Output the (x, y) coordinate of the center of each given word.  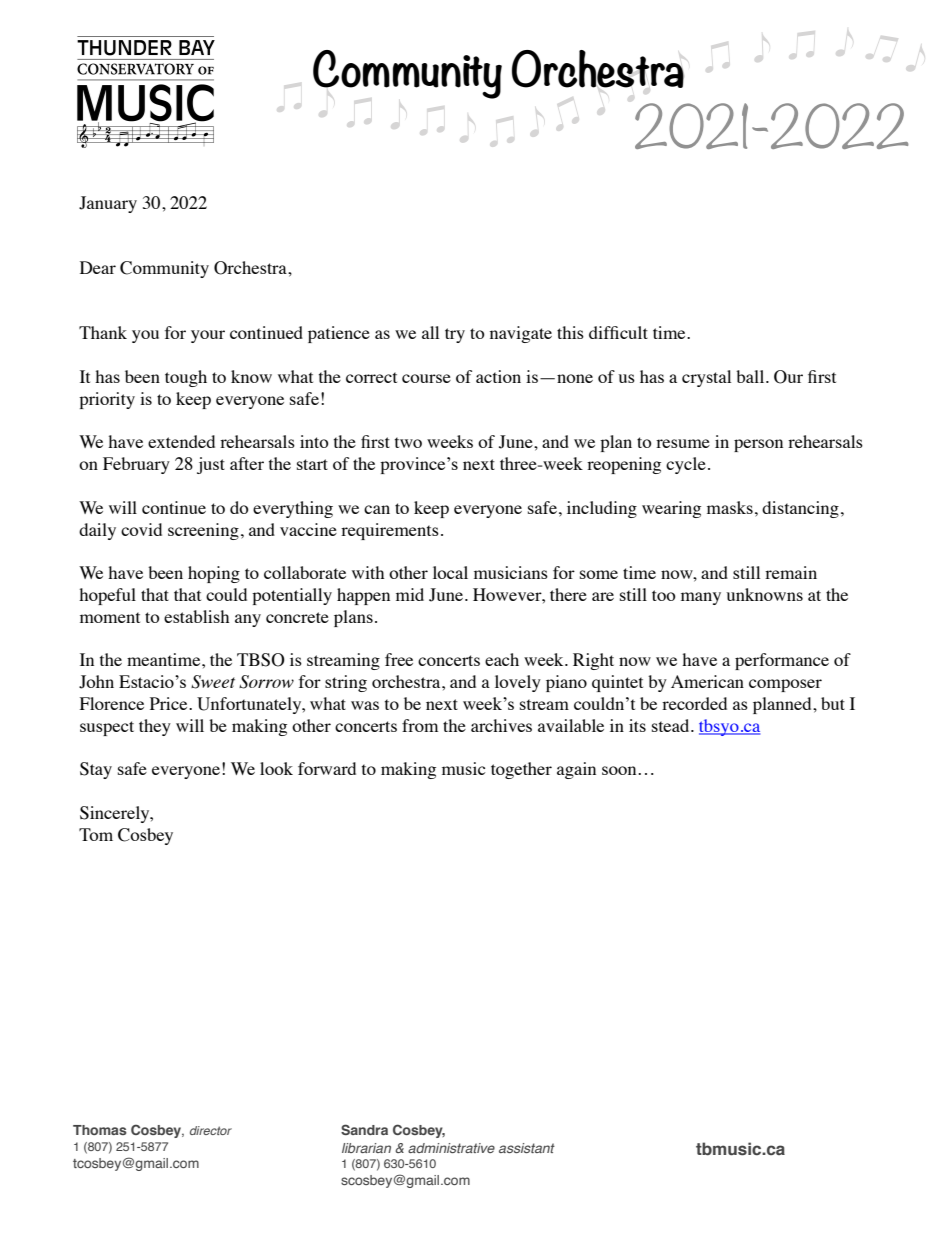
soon (620, 770)
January (108, 204)
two (408, 442)
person (758, 445)
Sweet (213, 682)
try (455, 335)
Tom (96, 834)
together (521, 770)
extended (181, 441)
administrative (451, 1148)
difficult (618, 332)
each (502, 659)
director (211, 1130)
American (707, 681)
